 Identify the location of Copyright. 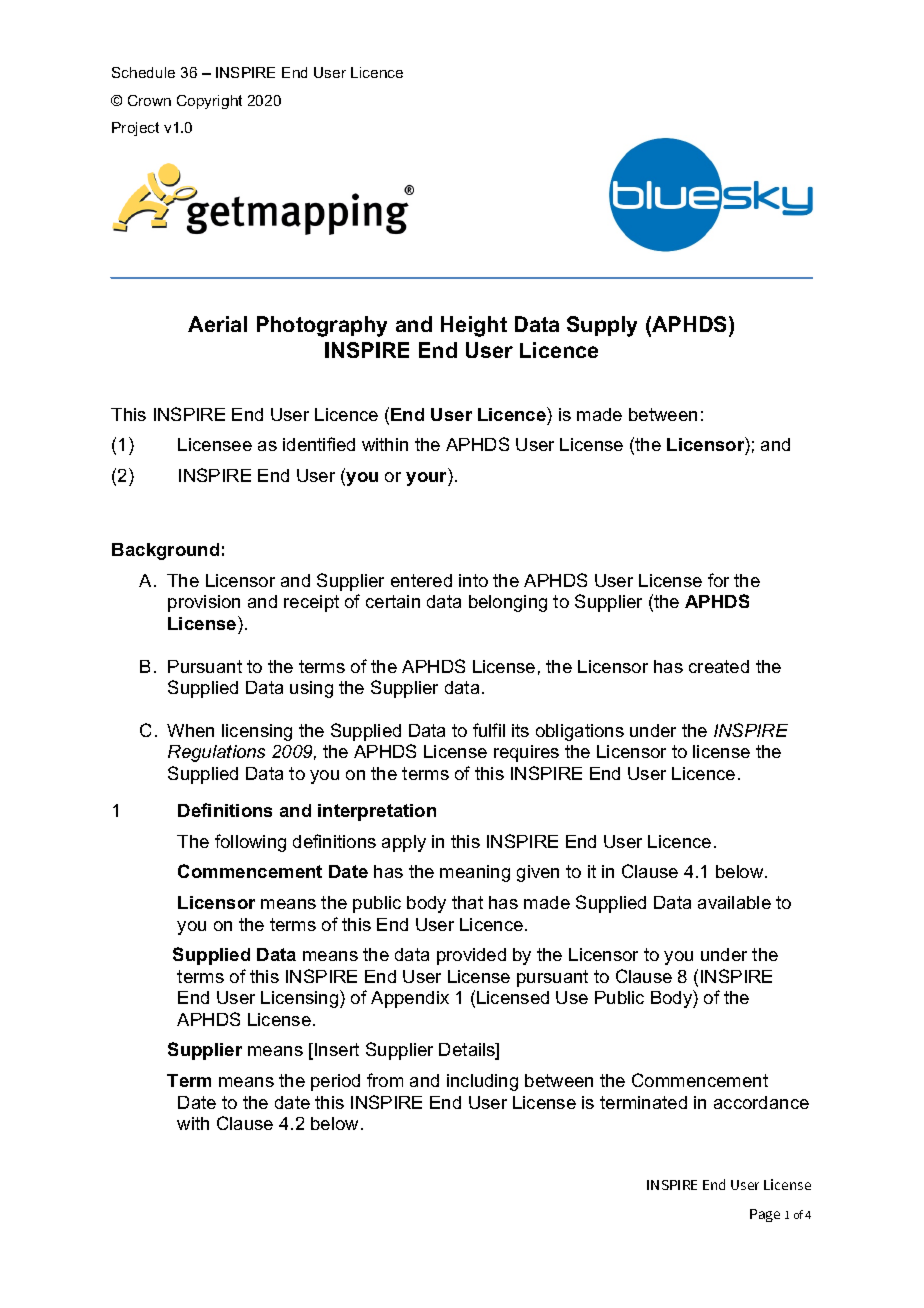
(209, 102).
